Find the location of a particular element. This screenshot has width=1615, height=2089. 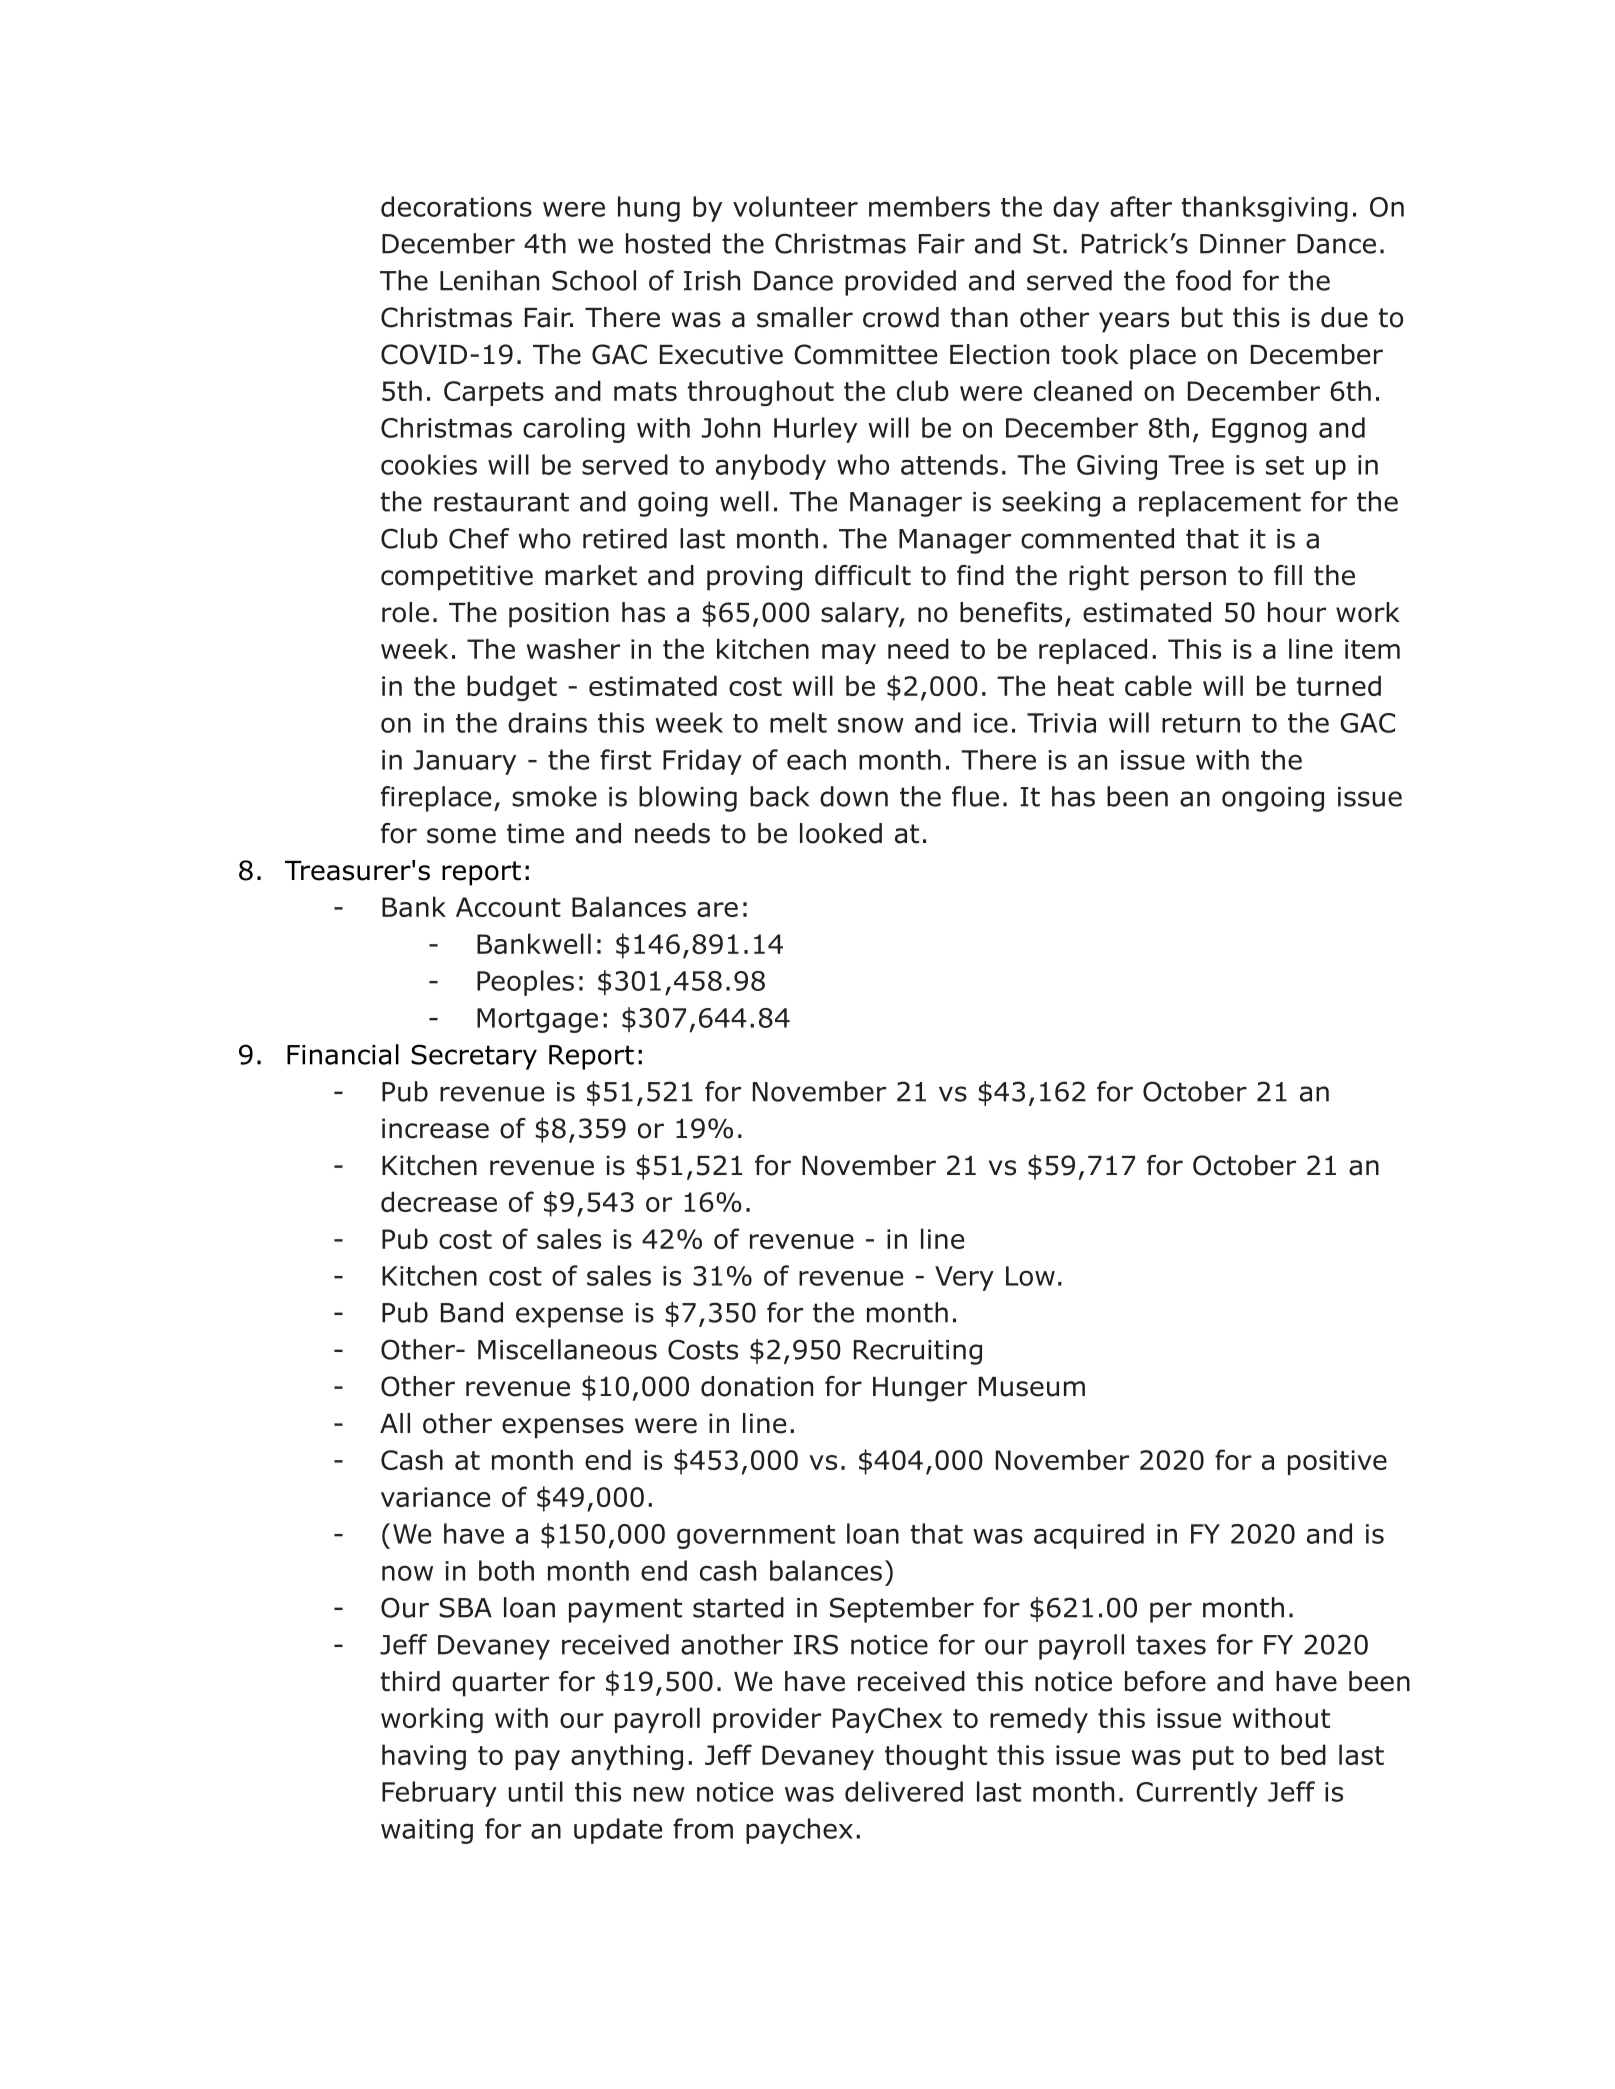

are is located at coordinates (717, 909).
